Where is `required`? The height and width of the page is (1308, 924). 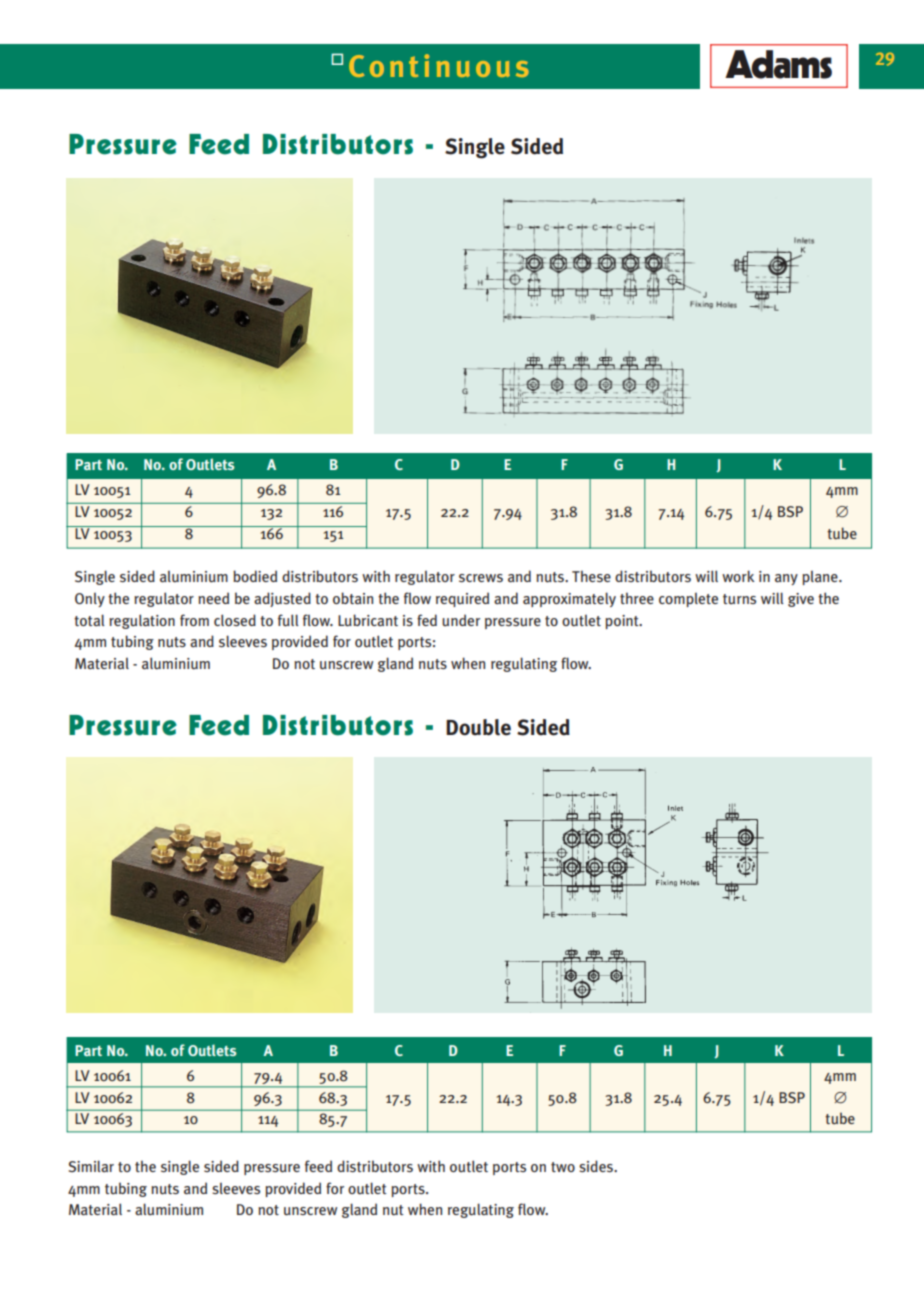
required is located at coordinates (462, 599).
